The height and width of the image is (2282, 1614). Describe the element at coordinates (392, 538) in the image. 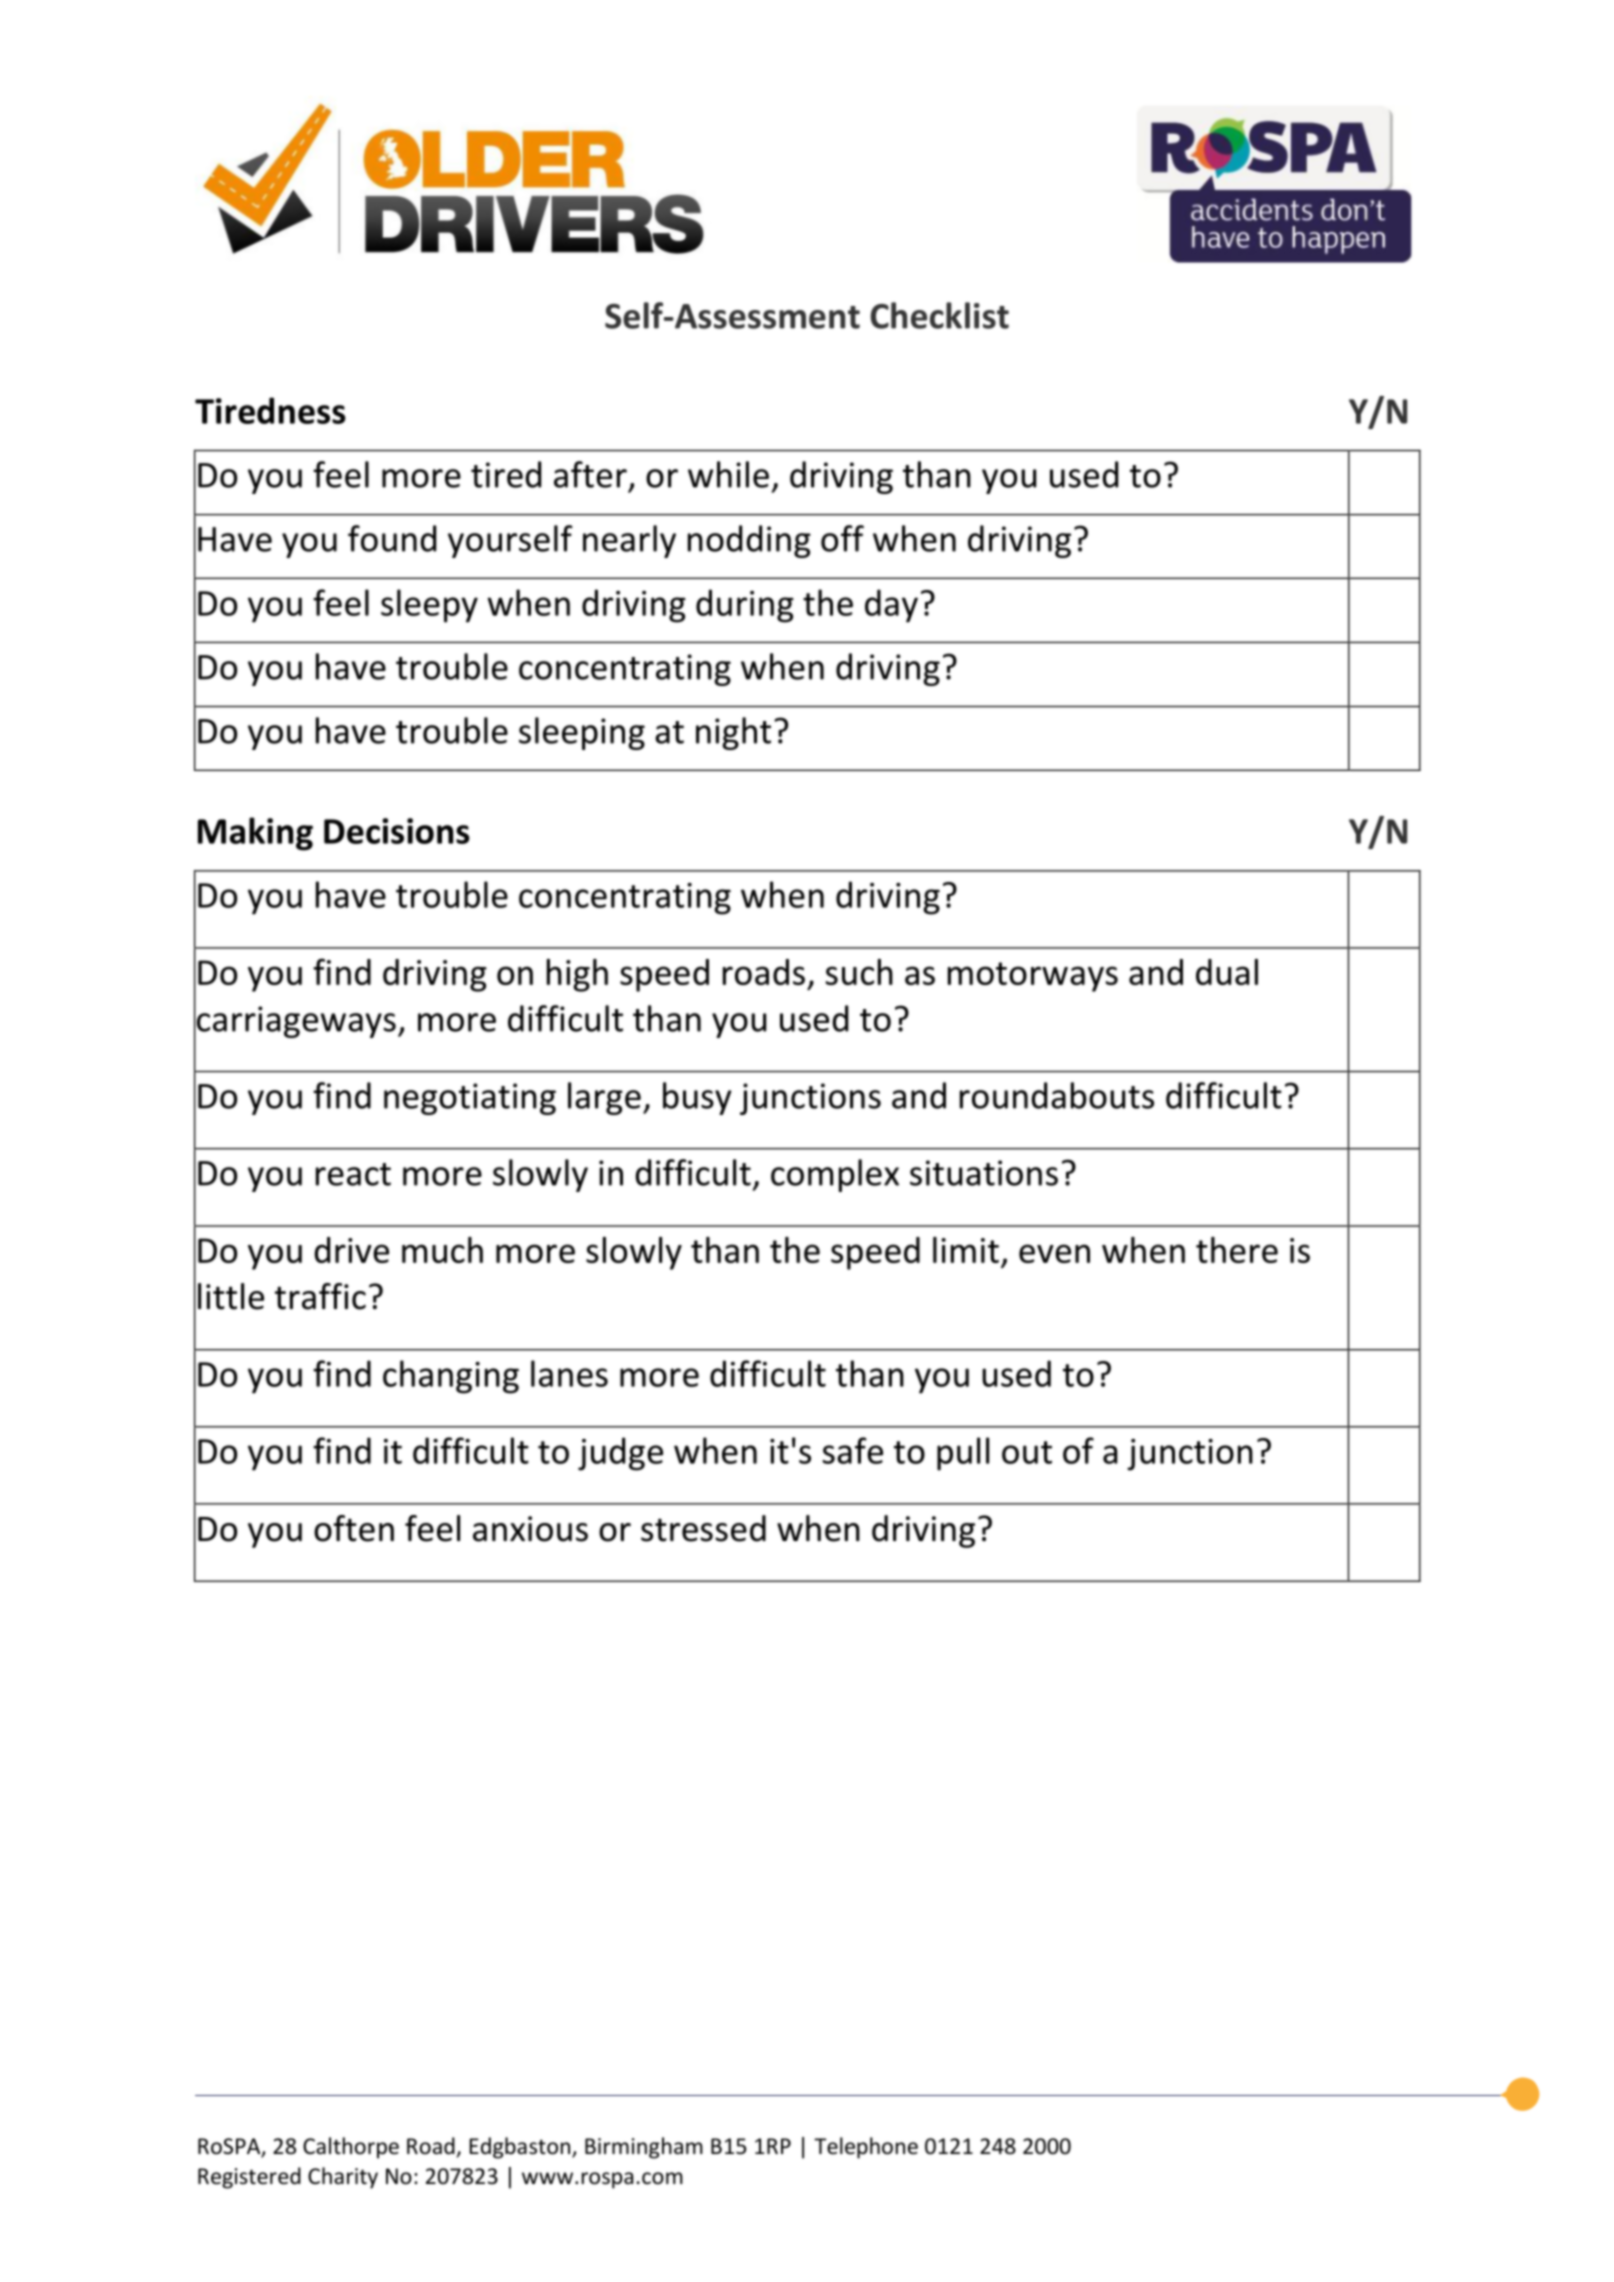

I see `found` at that location.
